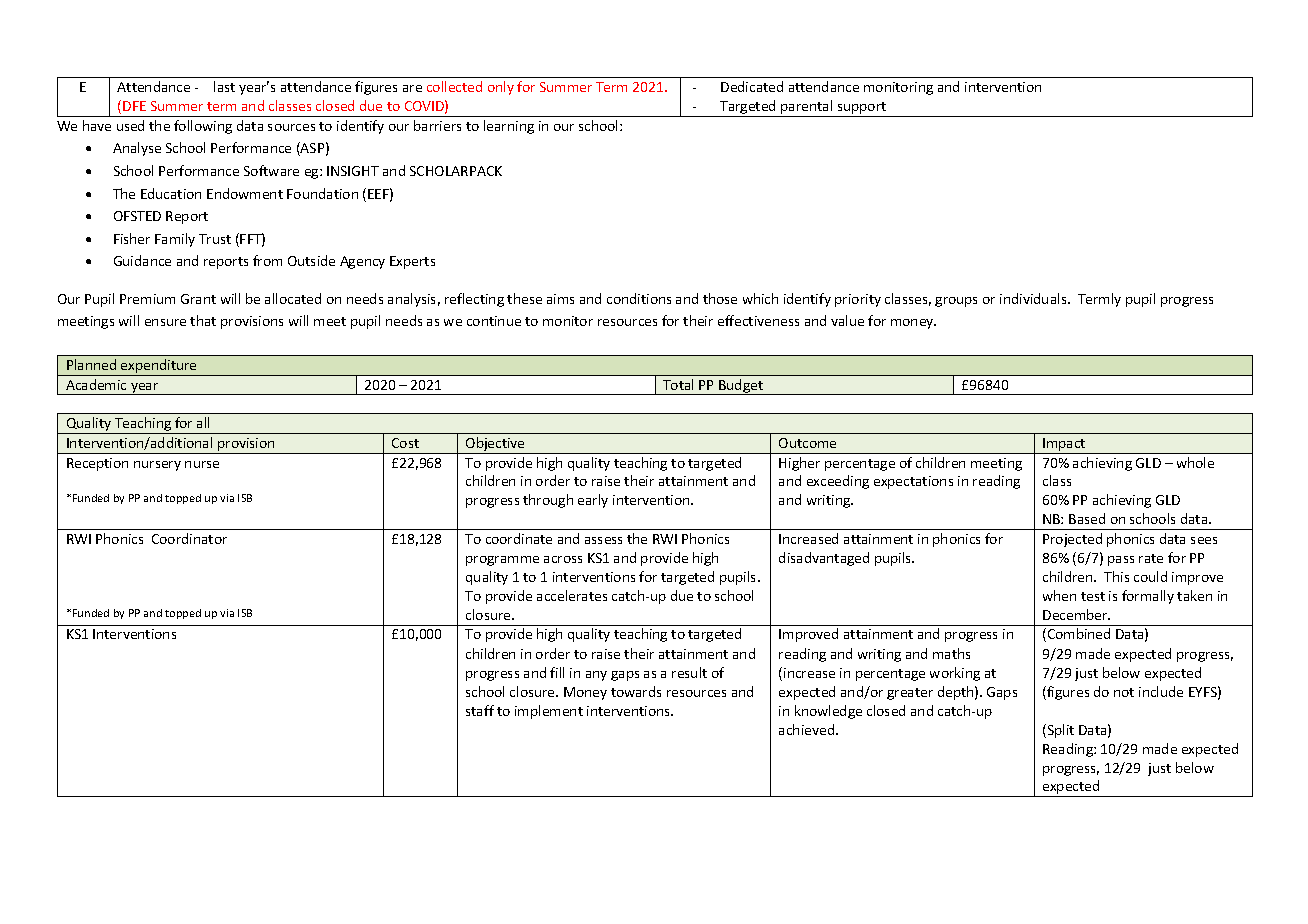  I want to click on assess, so click(603, 540).
